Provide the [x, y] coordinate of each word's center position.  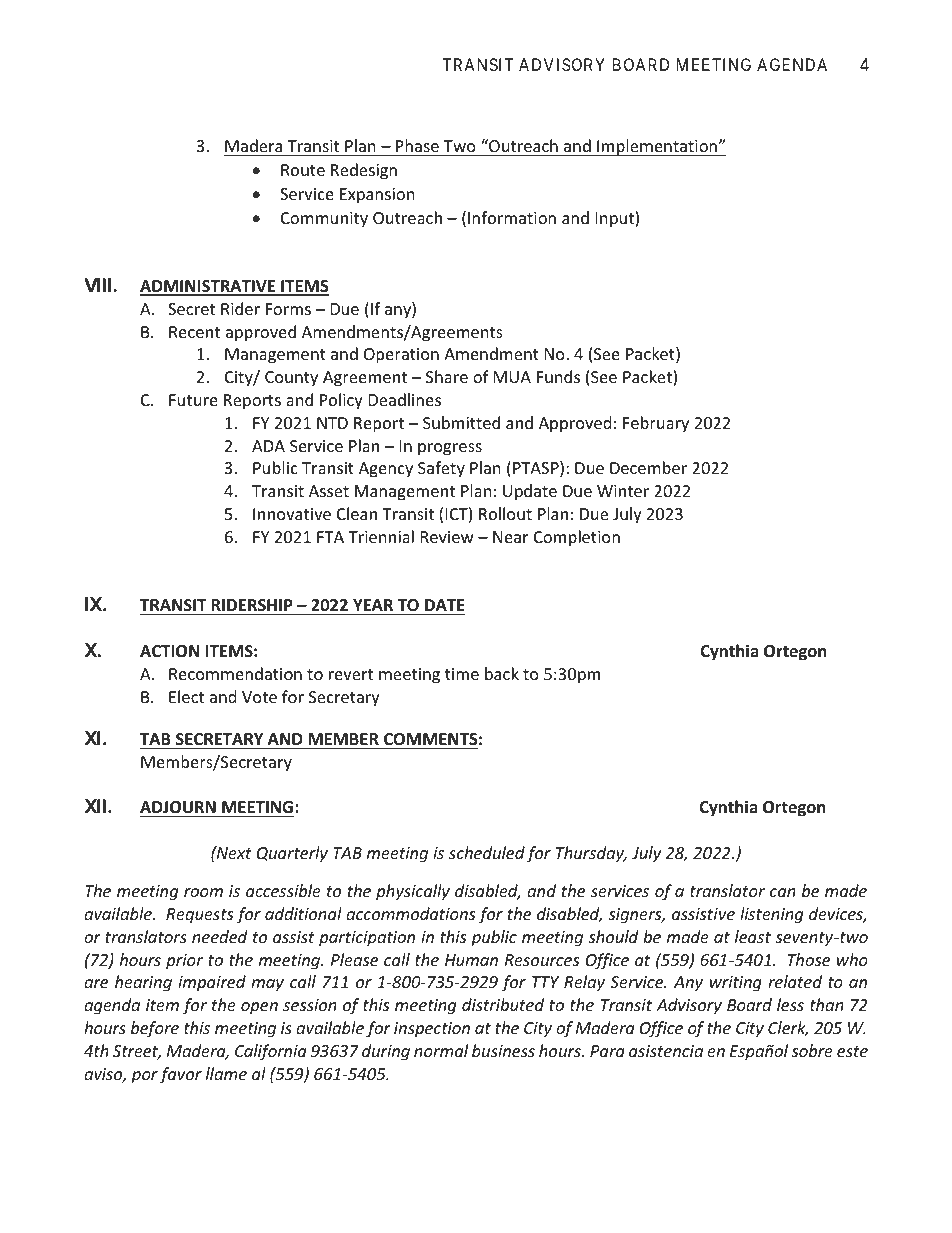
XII [95, 806]
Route [303, 170]
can [783, 892]
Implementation [657, 147]
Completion [577, 538]
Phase [417, 145]
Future [193, 400]
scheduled [487, 852]
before [155, 1029]
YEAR [373, 605]
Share [447, 376]
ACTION [169, 651]
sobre [812, 1050]
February [656, 424]
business [503, 1050]
